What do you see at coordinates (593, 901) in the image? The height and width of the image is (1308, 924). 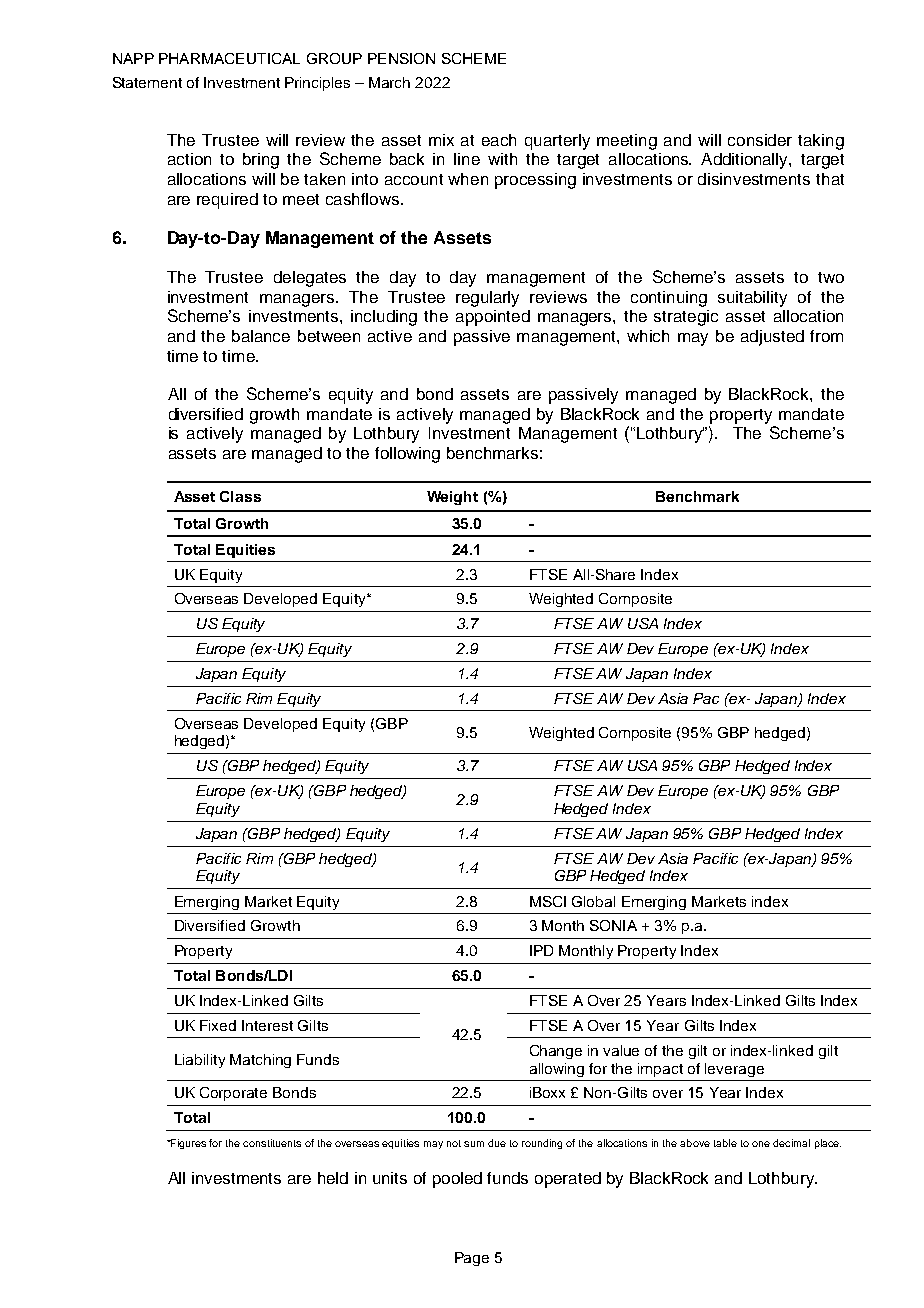 I see `Global` at bounding box center [593, 901].
